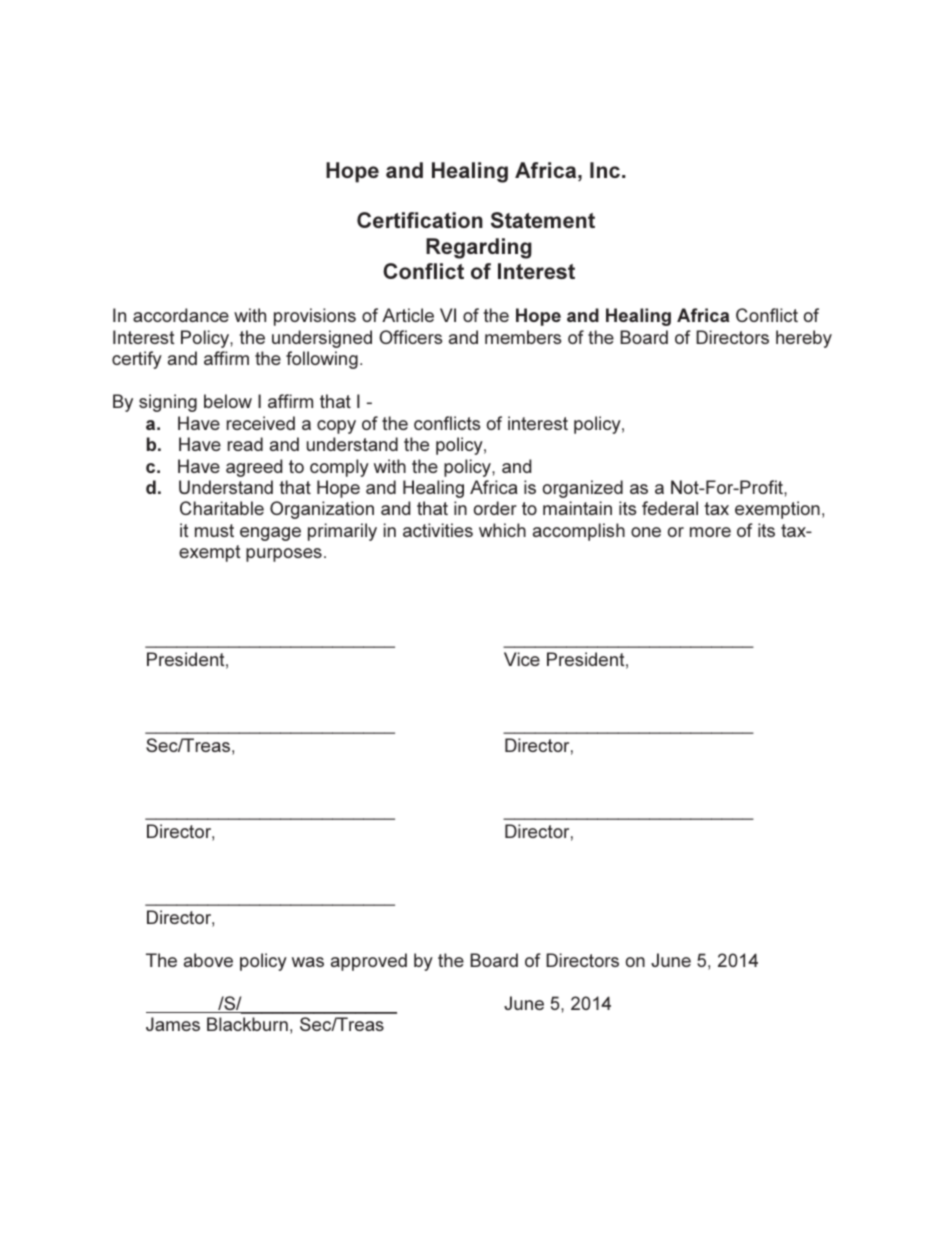  What do you see at coordinates (308, 962) in the screenshot?
I see `was` at bounding box center [308, 962].
